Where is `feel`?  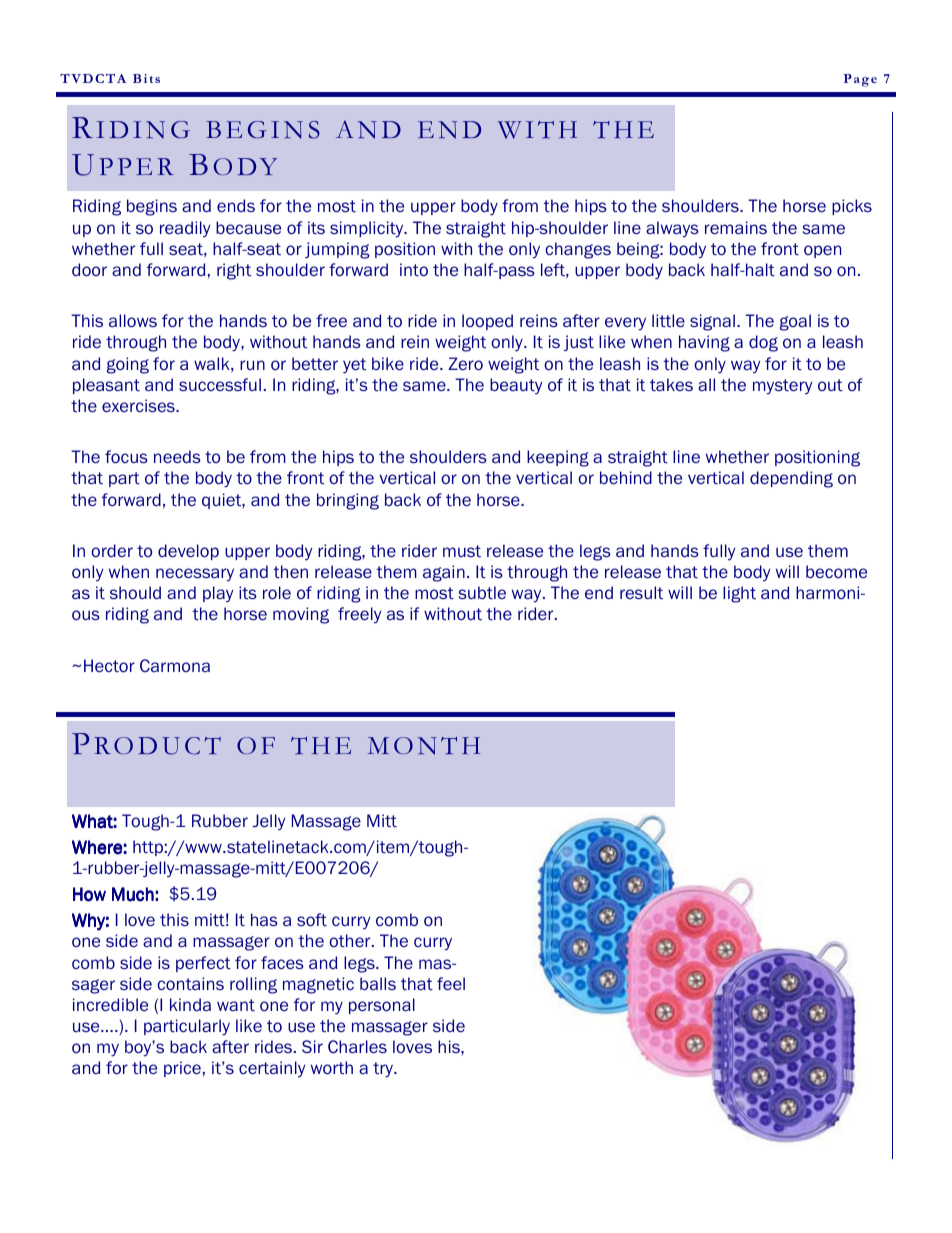 feel is located at coordinates (451, 983).
